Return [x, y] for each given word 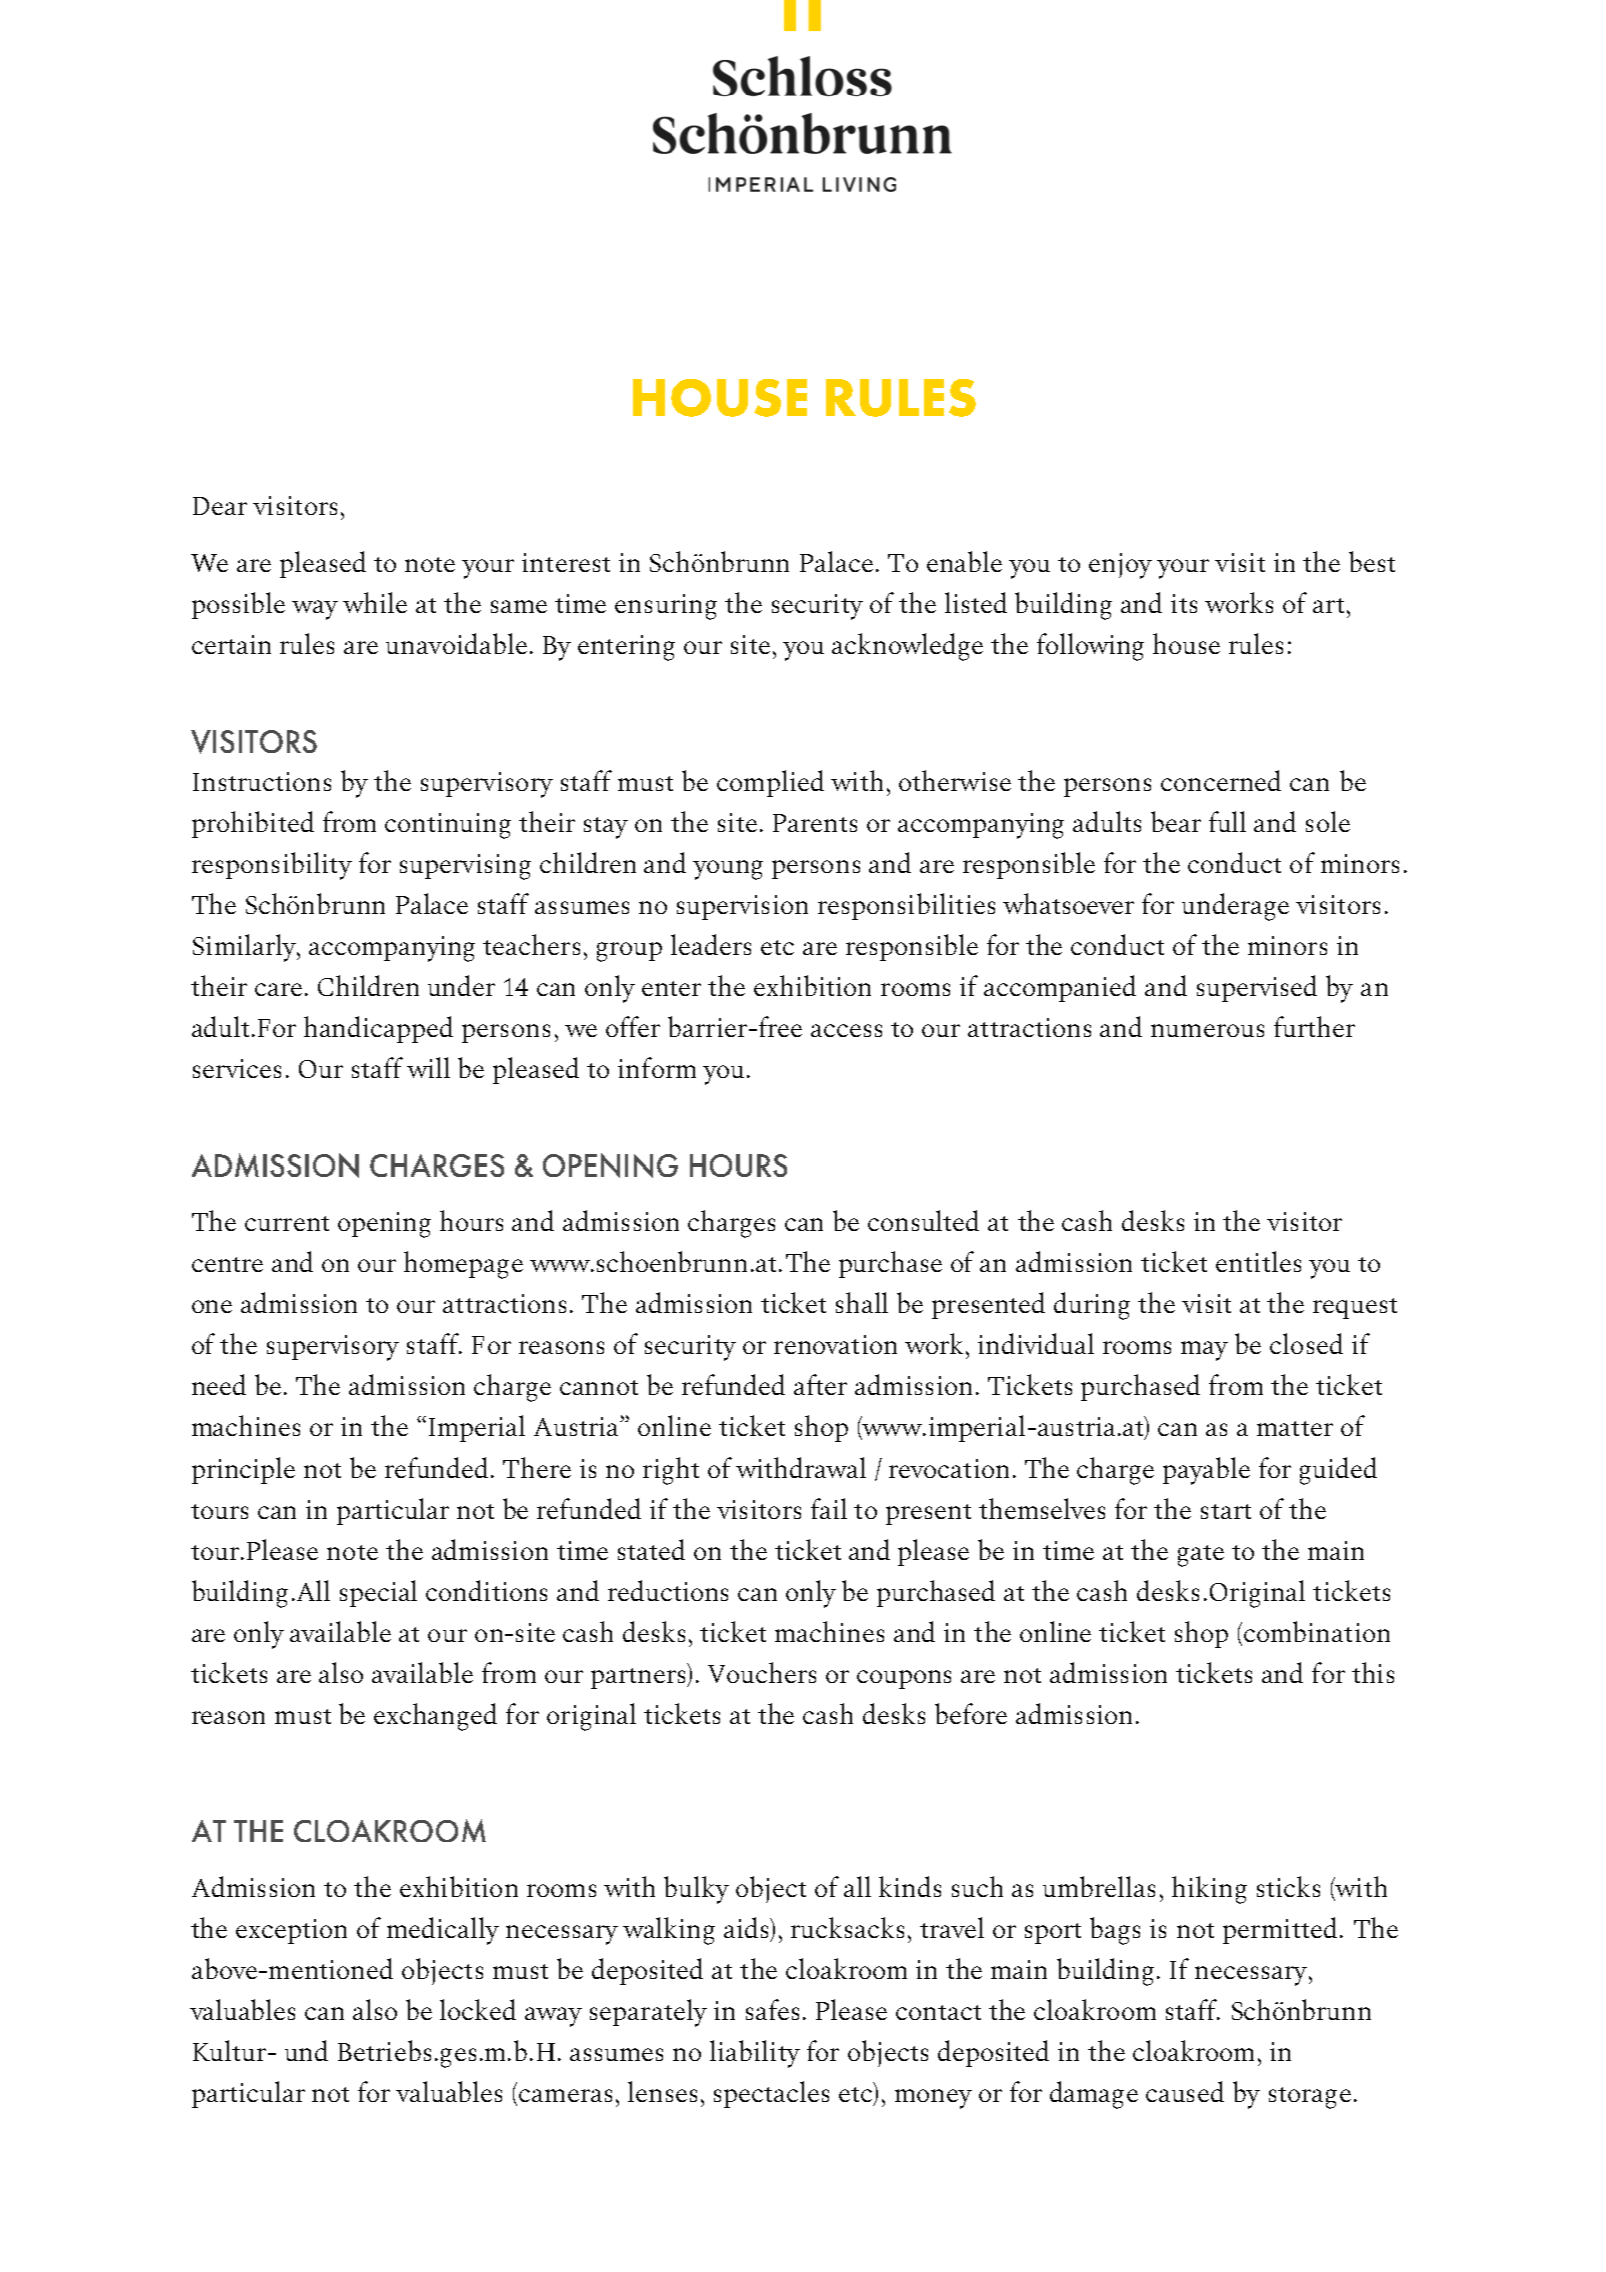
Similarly [245, 948]
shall [862, 1302]
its [1184, 603]
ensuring [666, 607]
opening [384, 1225]
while [375, 602]
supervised [1257, 988]
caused [1185, 2091]
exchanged [435, 1717]
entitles [1258, 1261]
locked [478, 2009]
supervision [742, 907]
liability [755, 2054]
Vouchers [762, 1672]
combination [1317, 1631]
